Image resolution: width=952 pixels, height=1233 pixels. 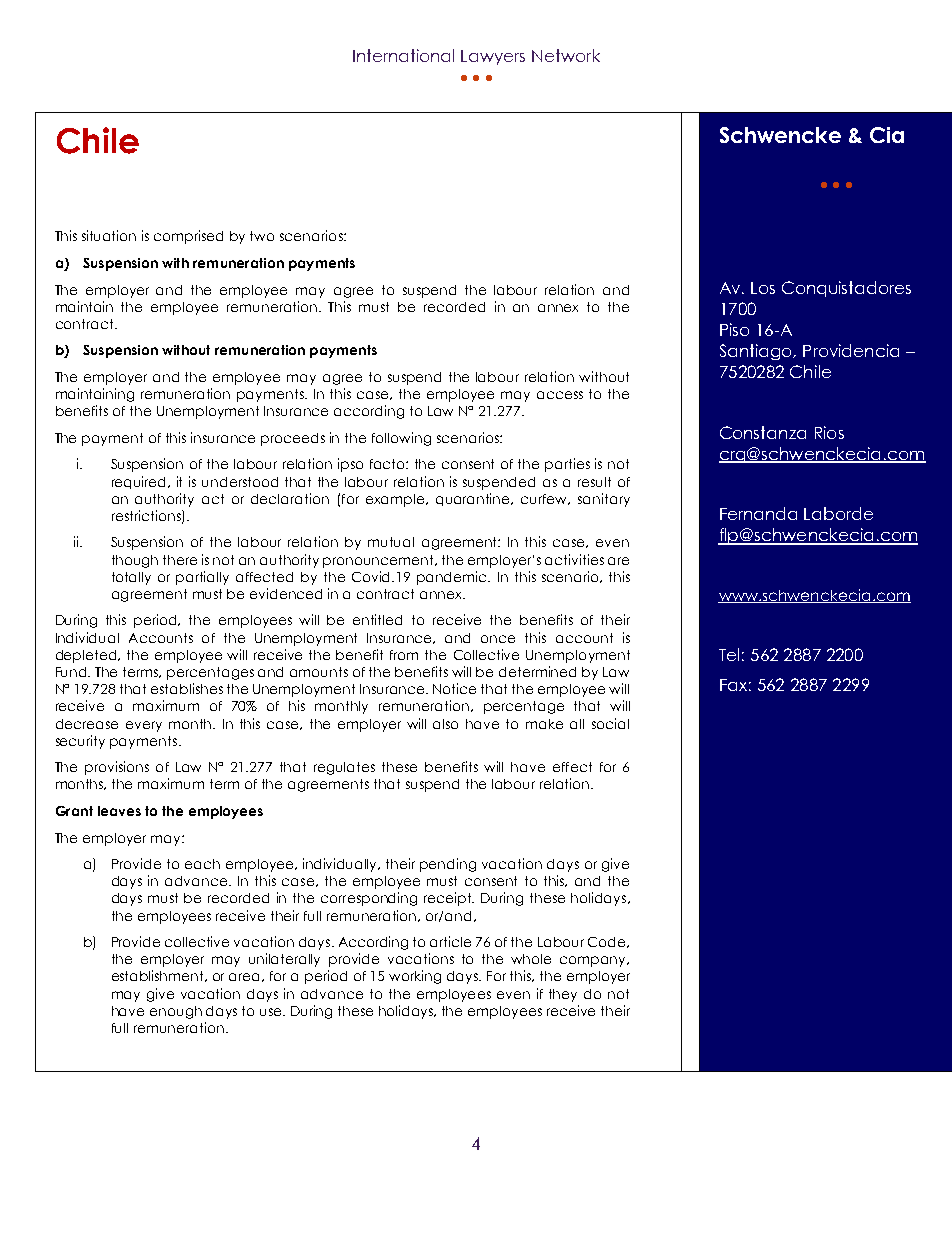 I want to click on establishment, so click(x=159, y=976).
